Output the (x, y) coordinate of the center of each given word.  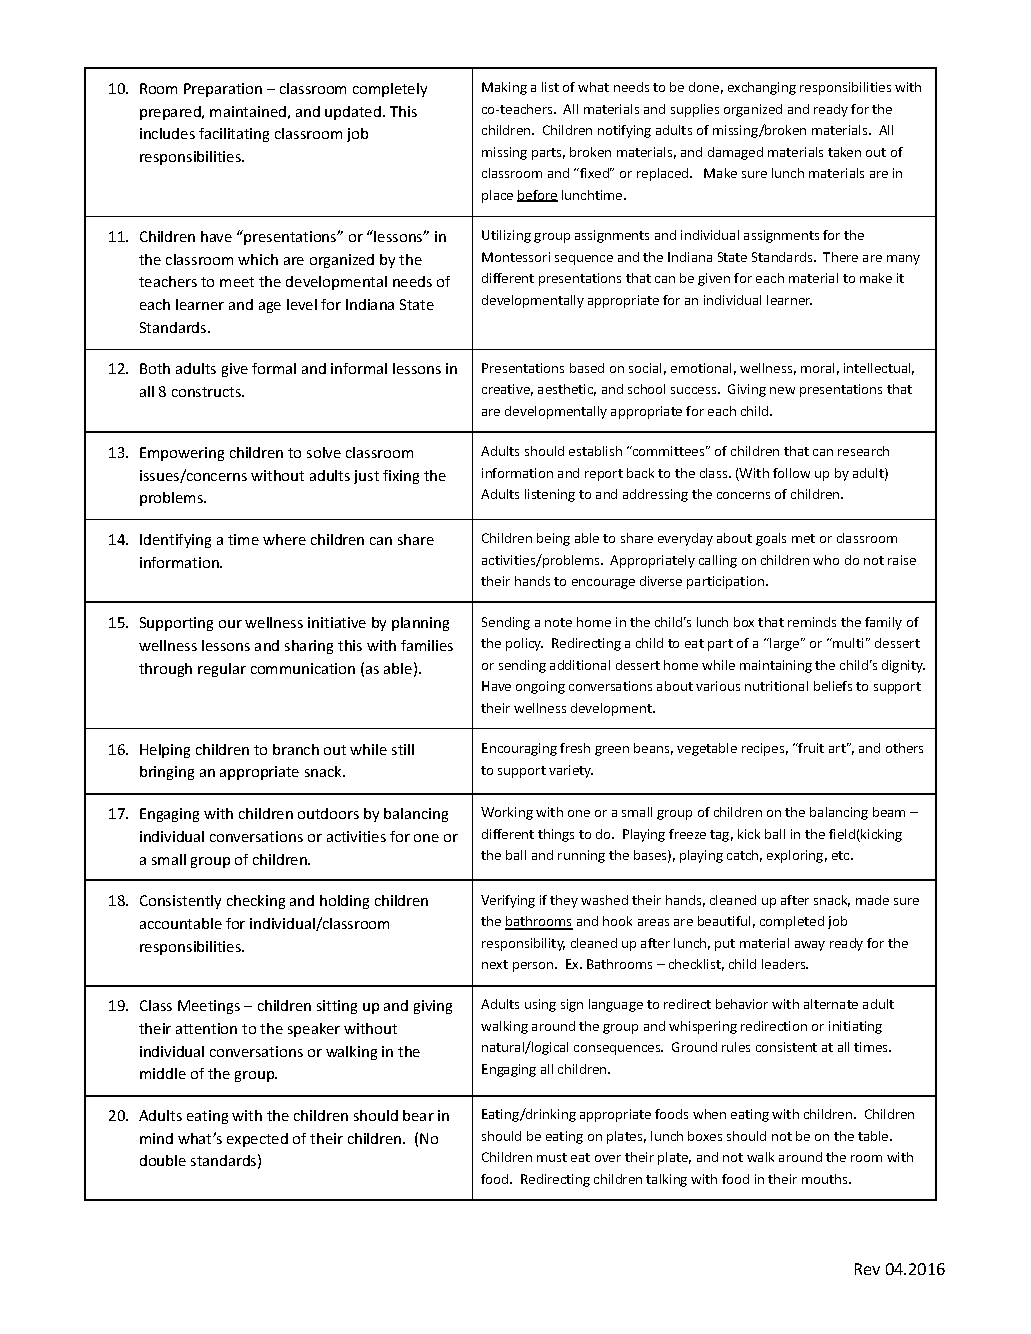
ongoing (540, 687)
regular (222, 670)
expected (257, 1140)
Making (504, 88)
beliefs (833, 686)
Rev (867, 1269)
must (552, 1157)
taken (844, 152)
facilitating (234, 135)
